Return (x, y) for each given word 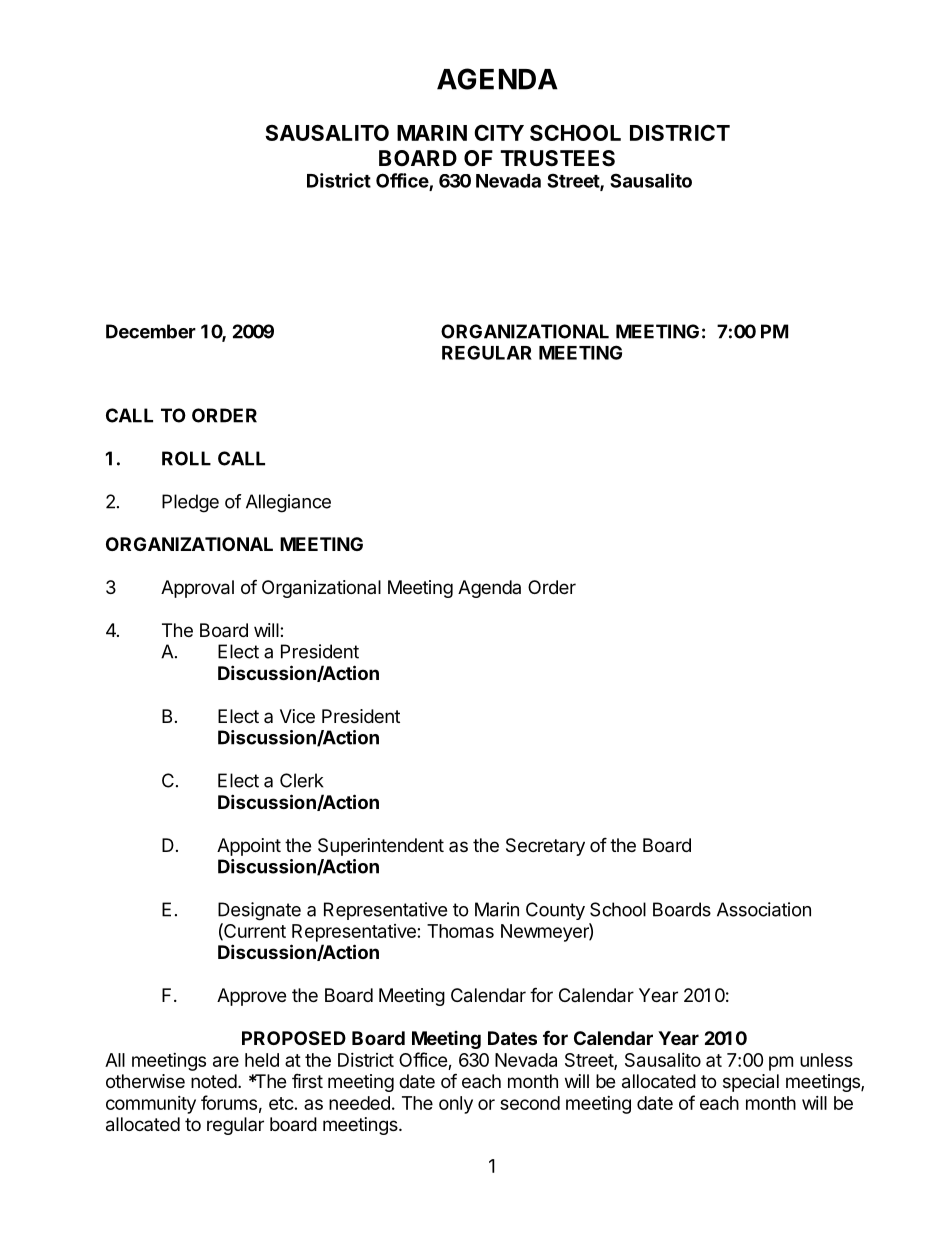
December (151, 331)
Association (764, 909)
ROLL (186, 458)
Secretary (545, 847)
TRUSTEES (557, 158)
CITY (499, 133)
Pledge (190, 503)
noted (214, 1081)
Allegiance (288, 503)
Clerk (302, 780)
